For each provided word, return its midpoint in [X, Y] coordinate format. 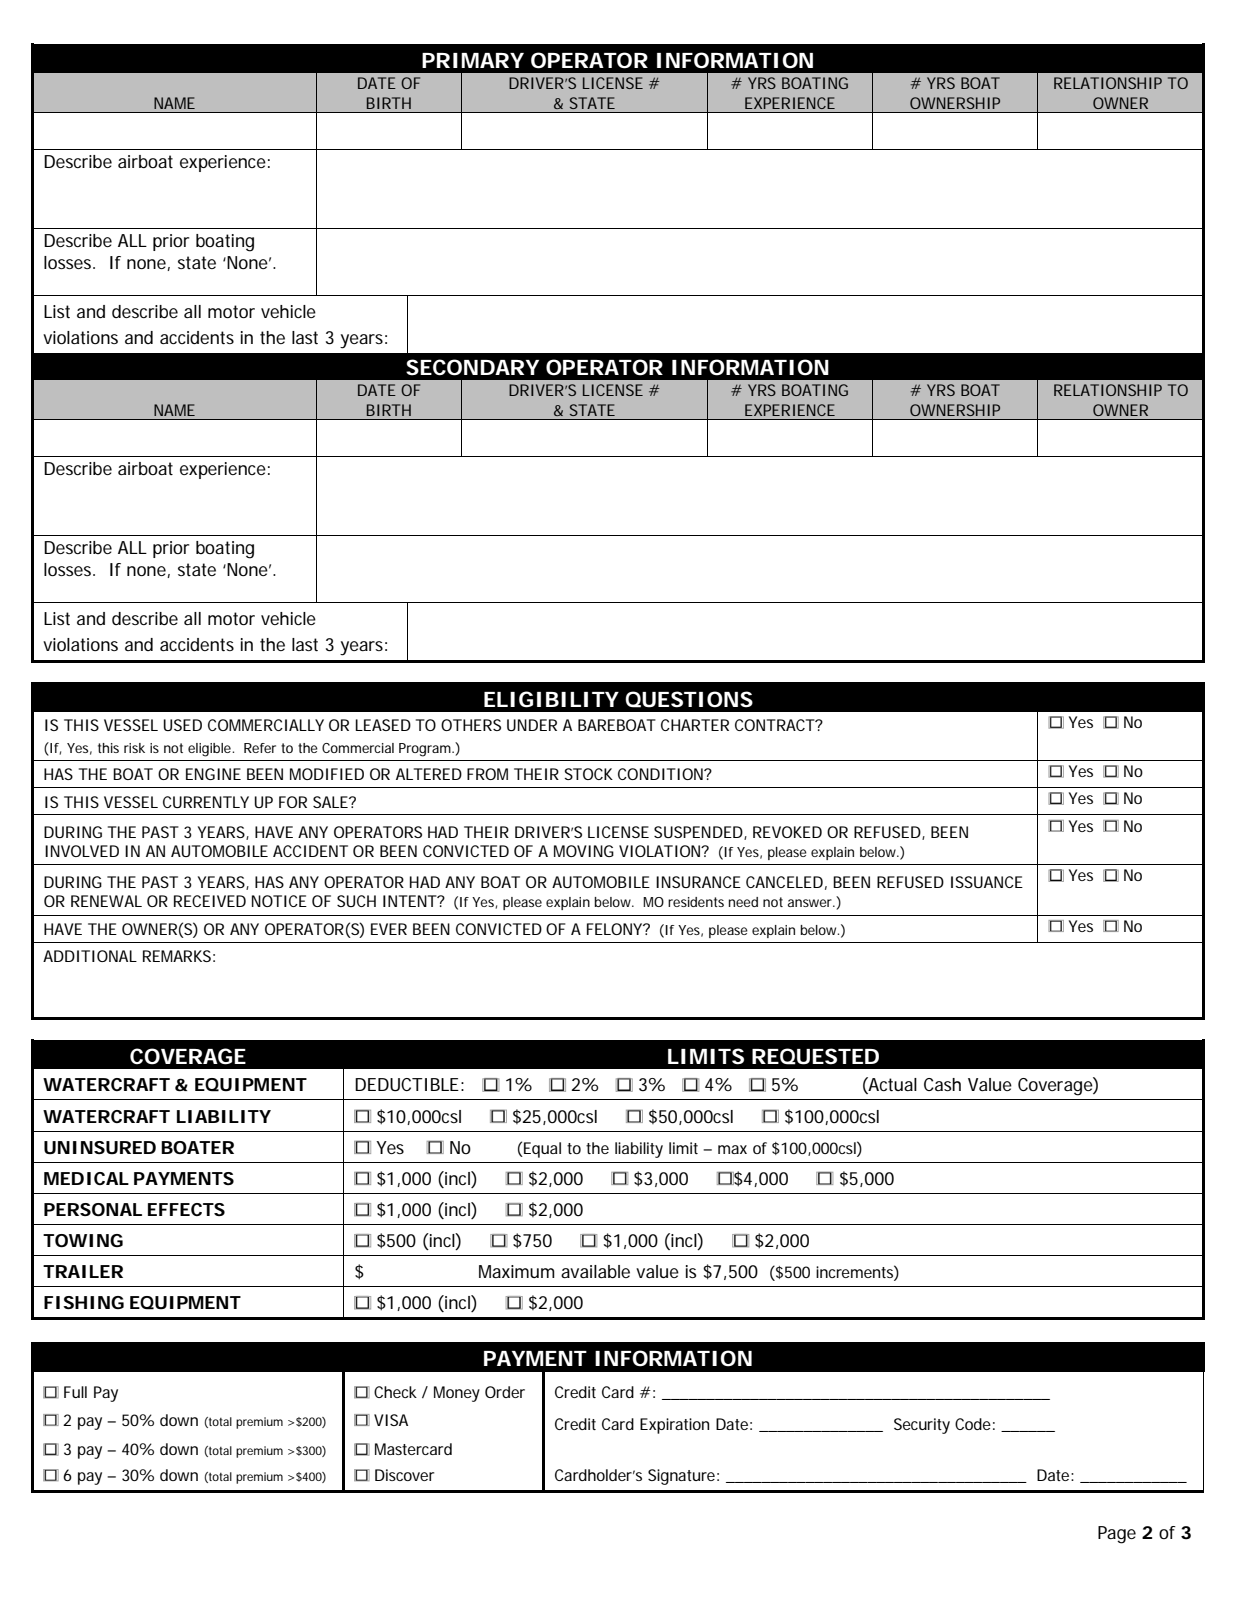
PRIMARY [473, 60]
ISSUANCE [987, 882]
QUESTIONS [689, 699]
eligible [210, 750]
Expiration [674, 1426]
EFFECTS [186, 1209]
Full [75, 1392]
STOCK [588, 774]
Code [973, 1424]
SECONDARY [472, 367]
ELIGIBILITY [551, 699]
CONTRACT [775, 725]
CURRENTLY [206, 802]
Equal [541, 1150]
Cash [942, 1084]
